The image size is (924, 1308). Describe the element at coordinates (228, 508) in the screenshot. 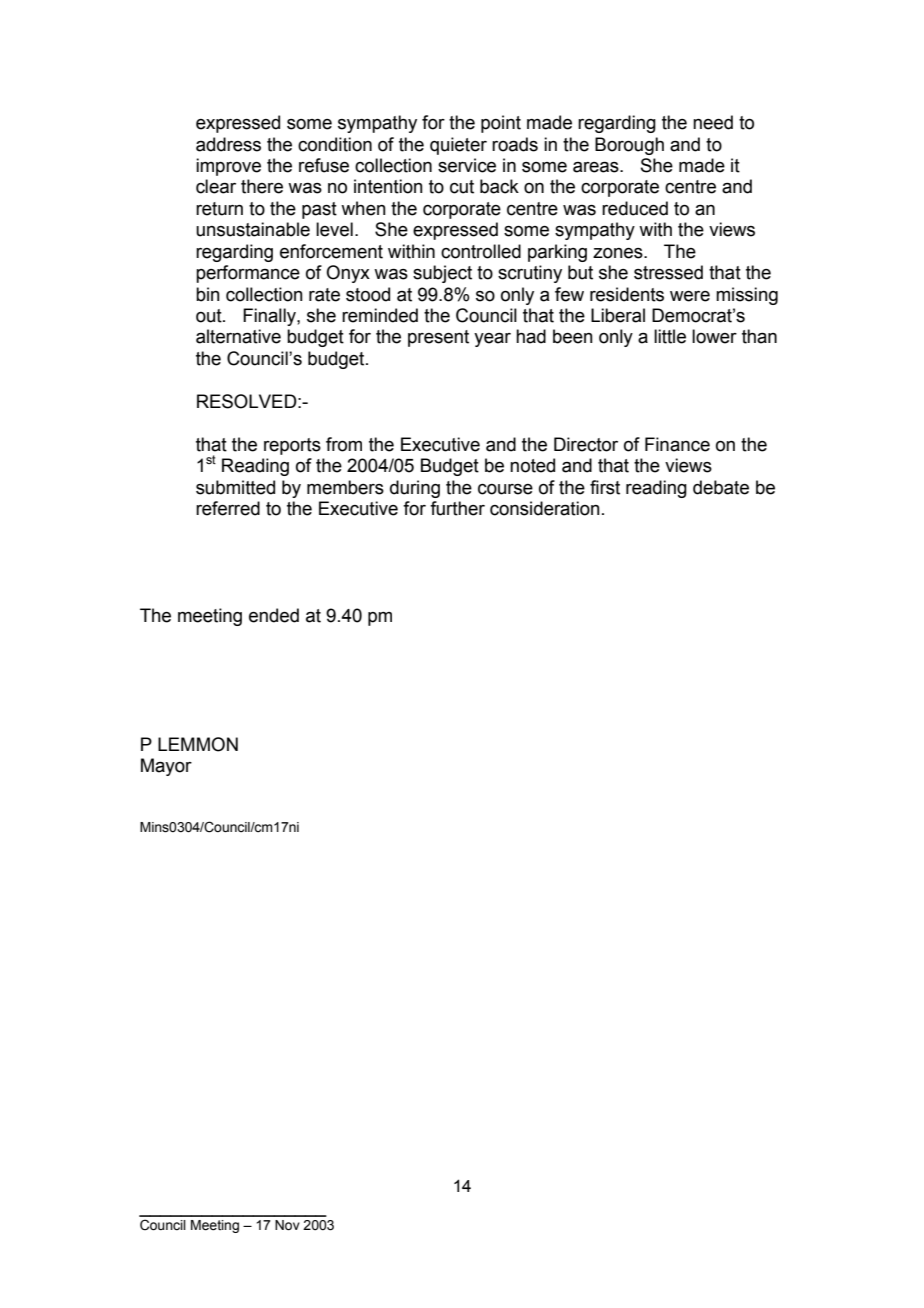

I see `referred` at that location.
